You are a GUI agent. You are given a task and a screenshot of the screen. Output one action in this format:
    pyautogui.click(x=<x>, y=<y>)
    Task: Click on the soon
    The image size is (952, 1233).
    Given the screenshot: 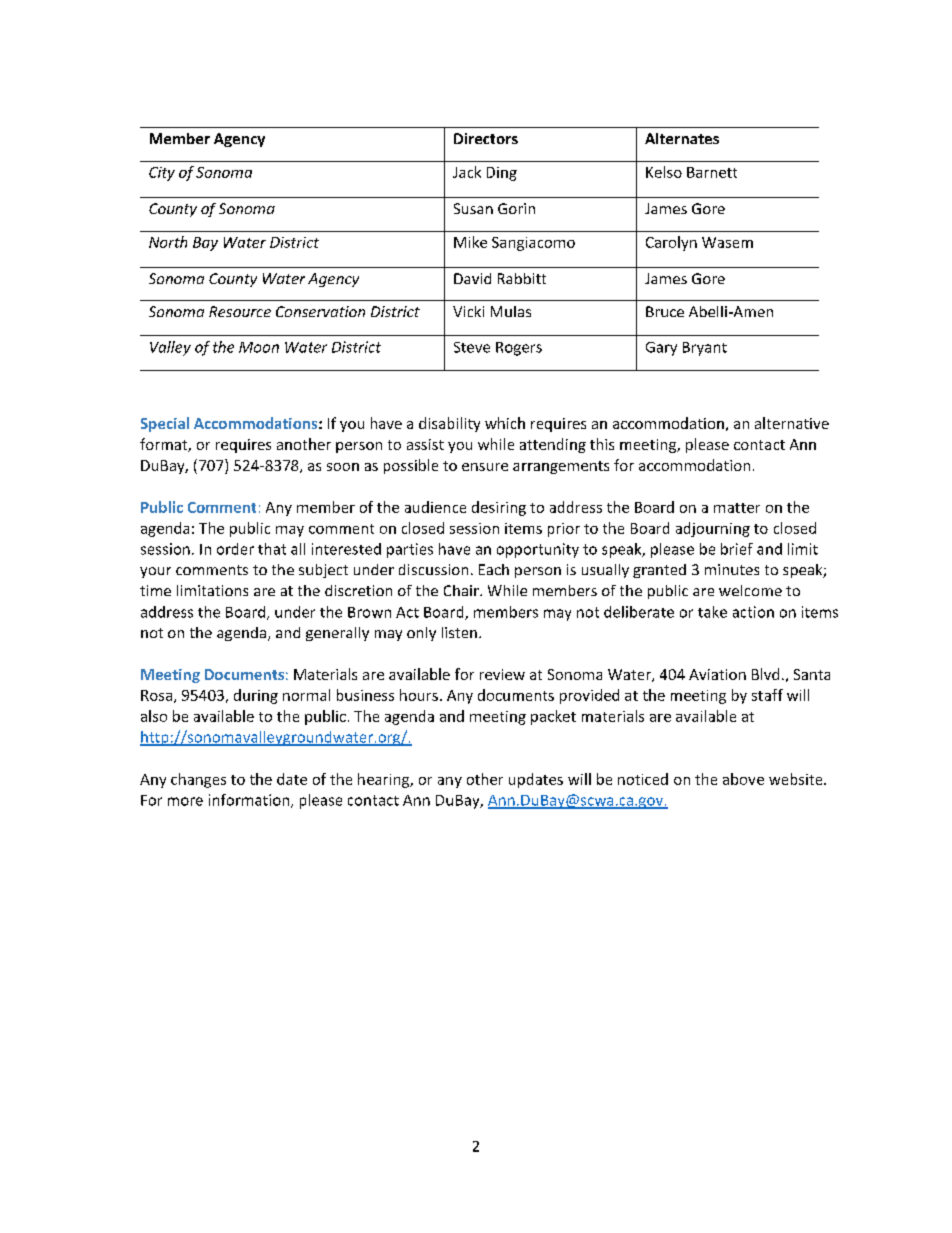 What is the action you would take?
    pyautogui.click(x=343, y=467)
